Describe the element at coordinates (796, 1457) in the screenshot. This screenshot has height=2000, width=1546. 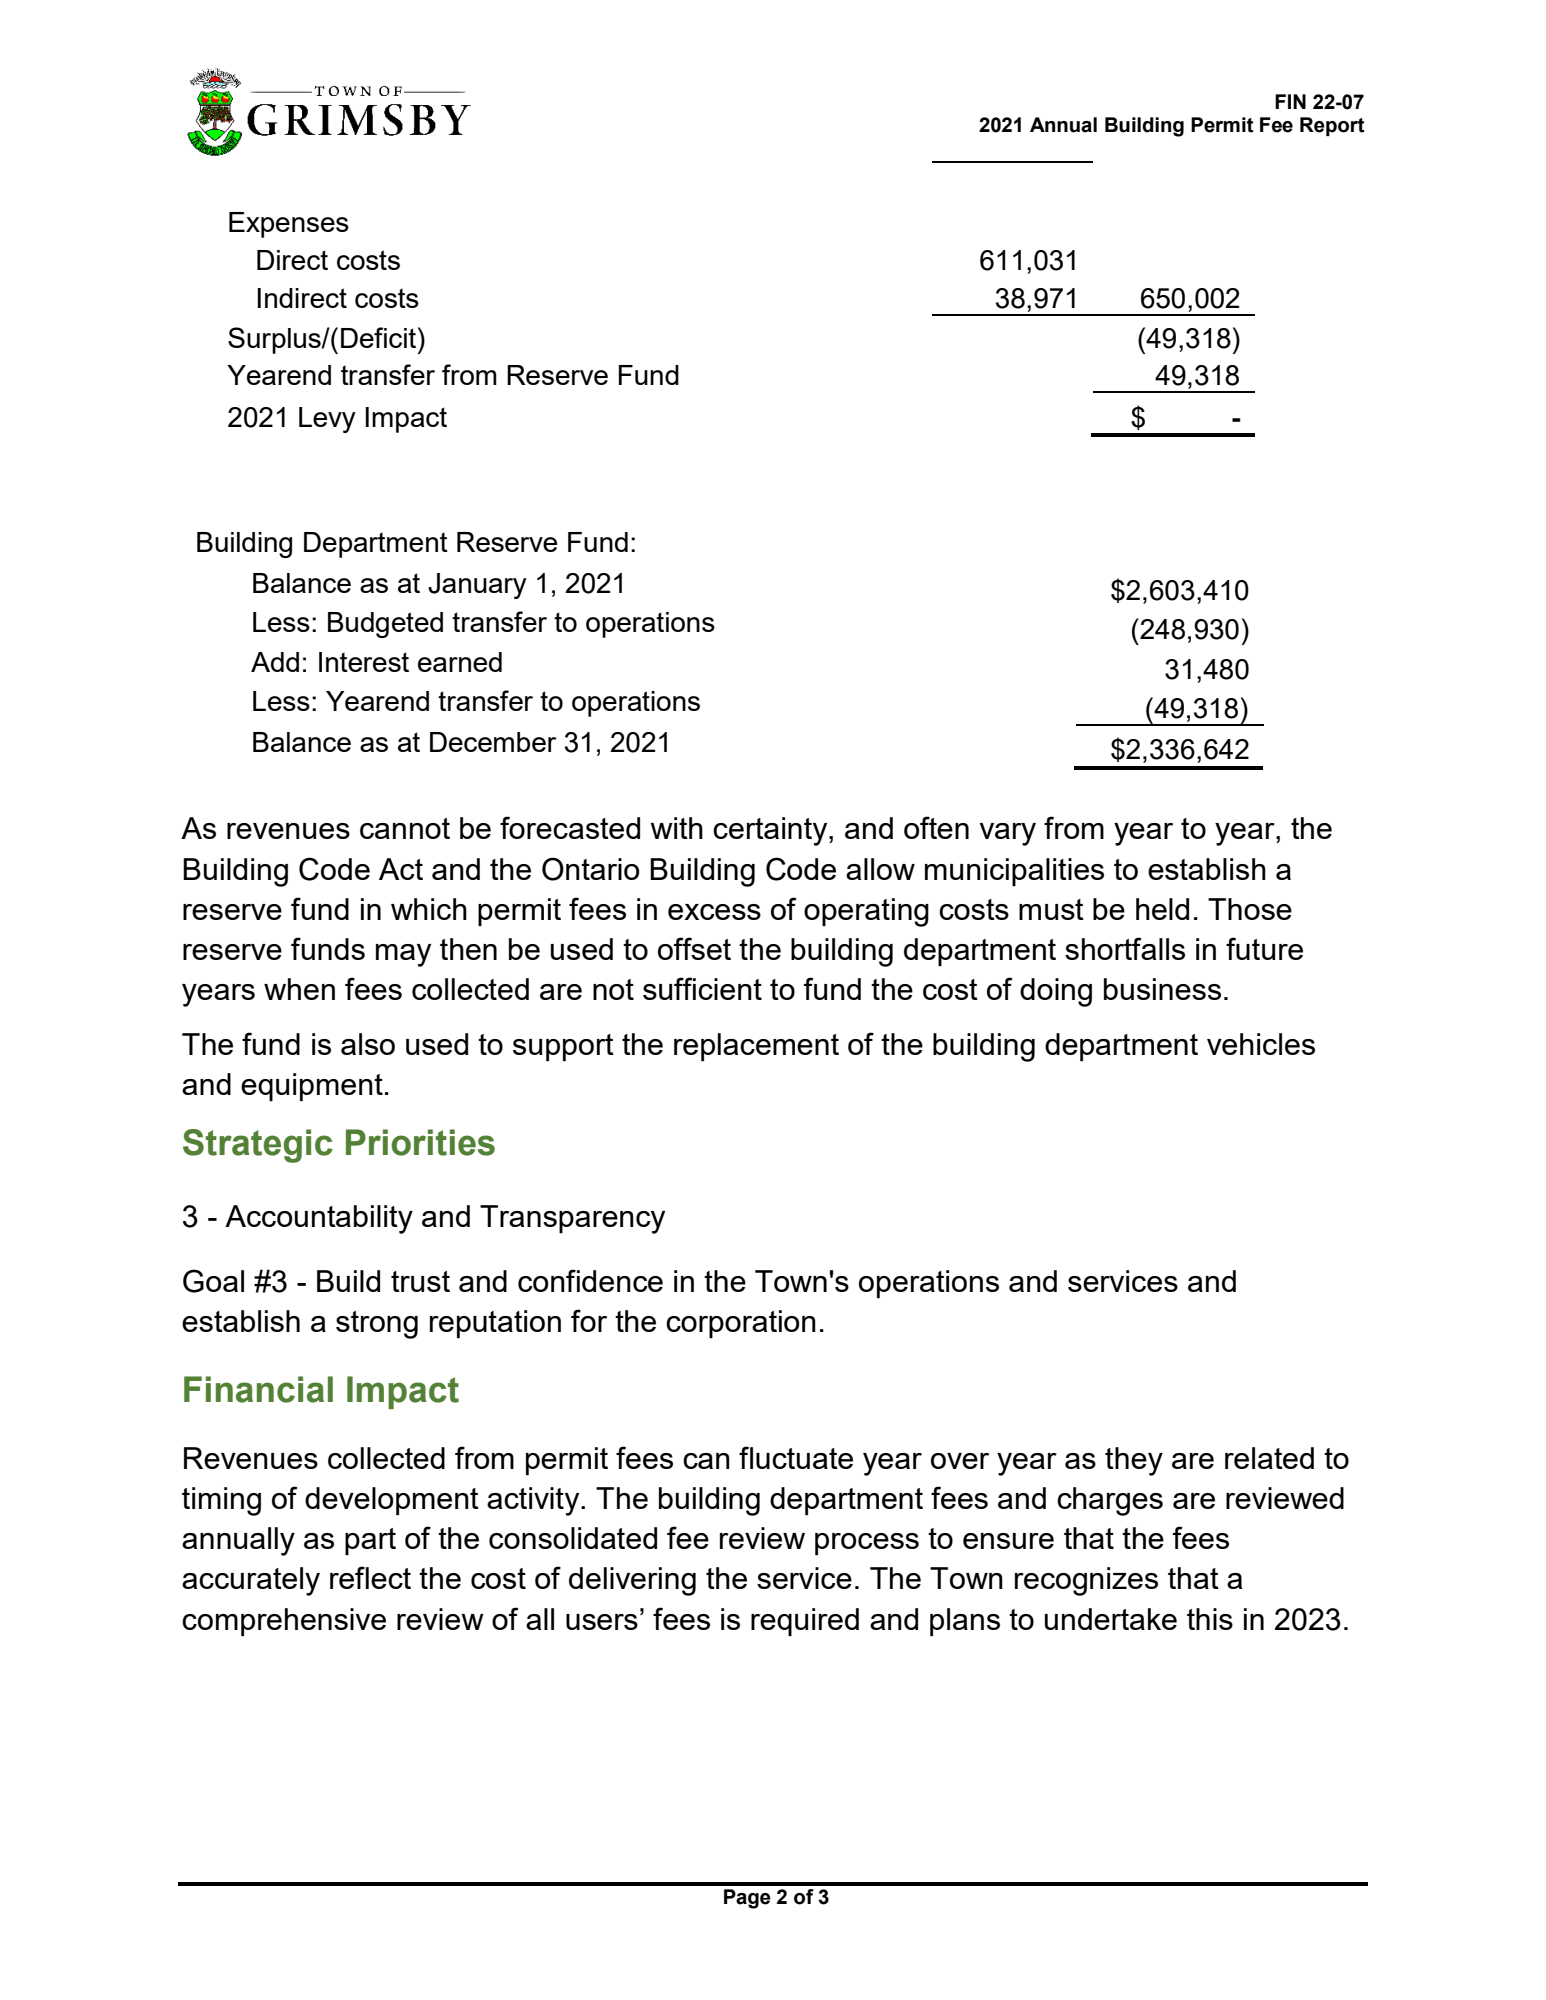
I see `fluctuate` at that location.
